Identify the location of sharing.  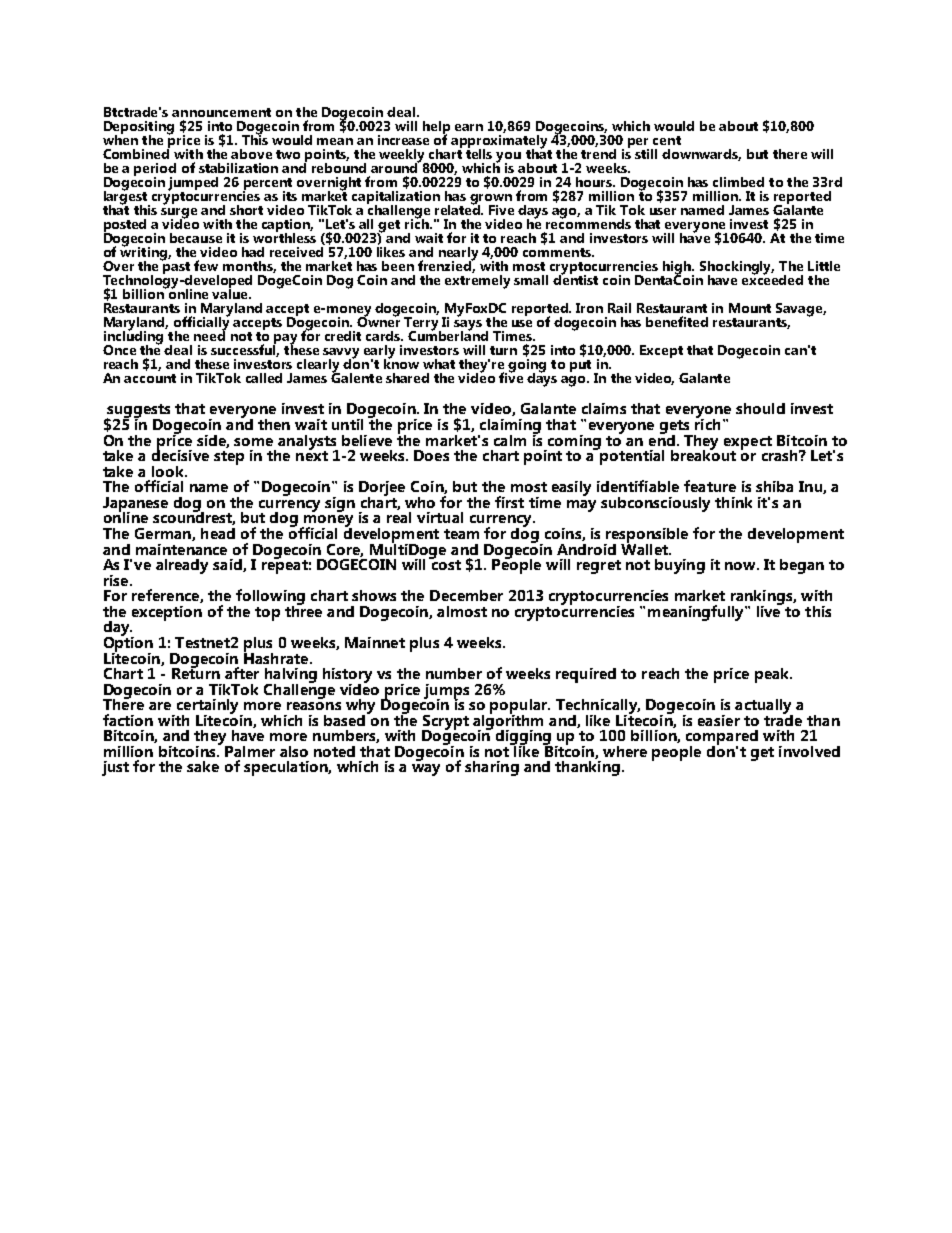
(492, 768).
